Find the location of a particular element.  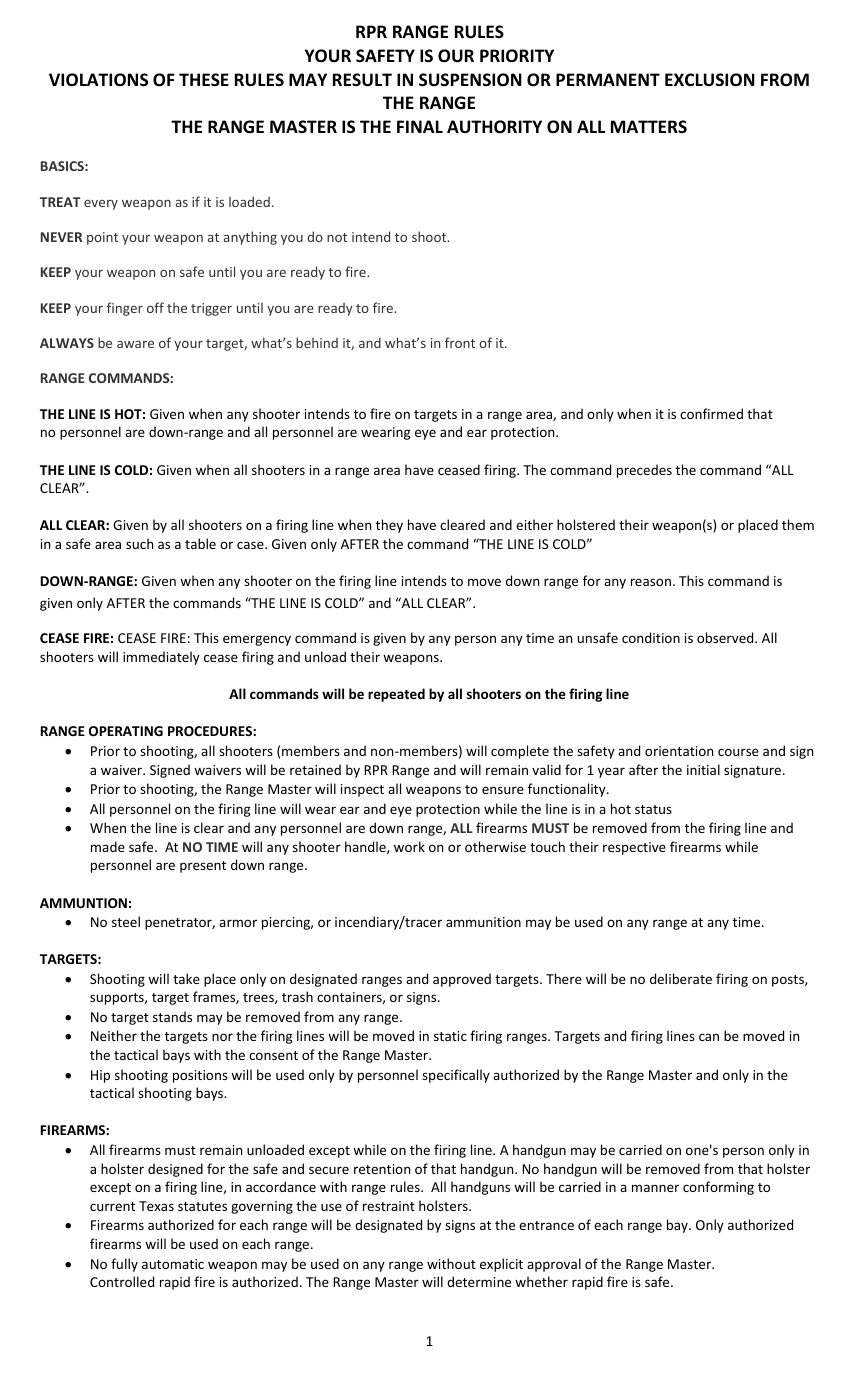

approved is located at coordinates (462, 980).
